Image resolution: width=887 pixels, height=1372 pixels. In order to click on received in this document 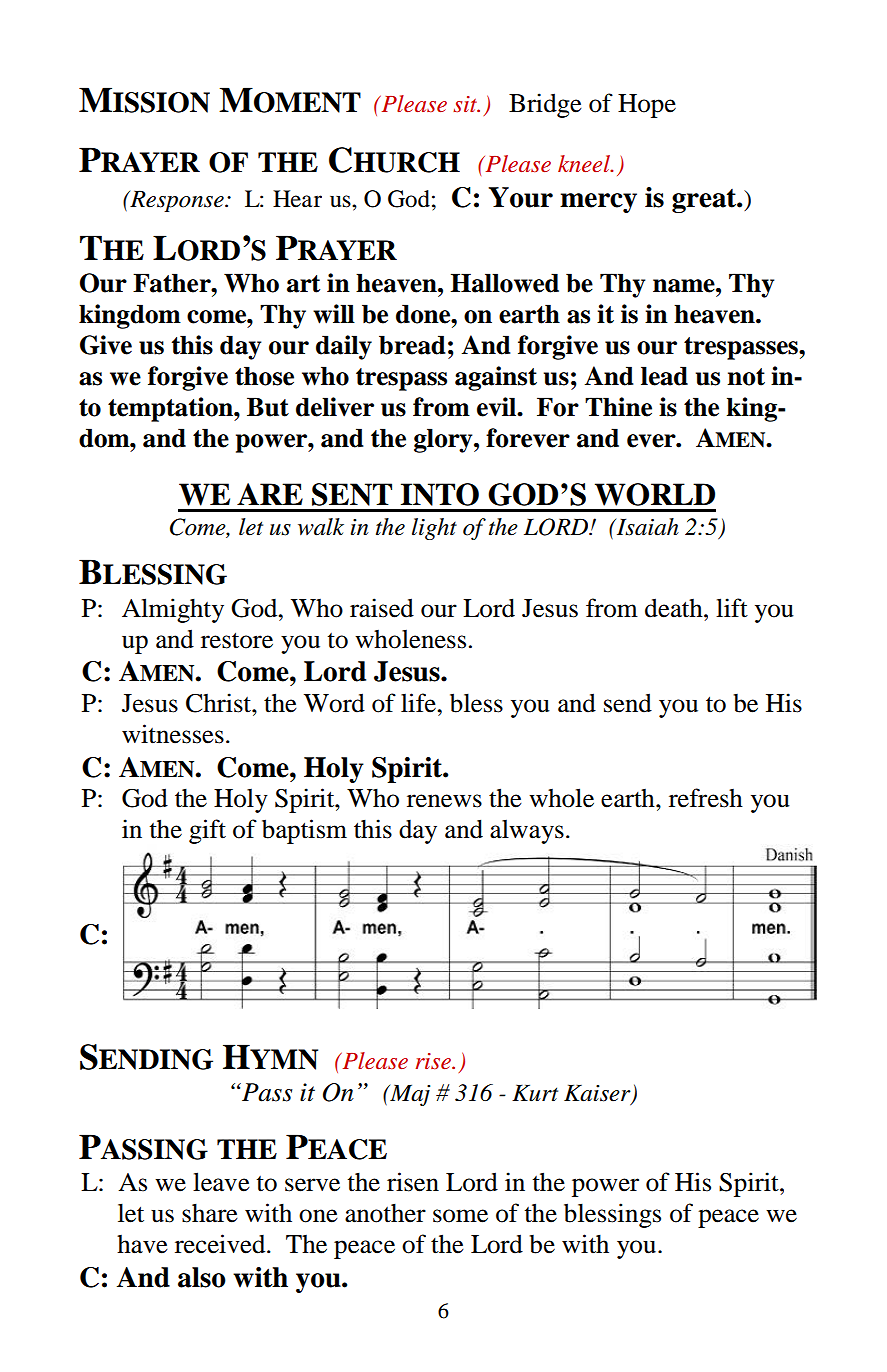, I will do `click(221, 1244)`.
